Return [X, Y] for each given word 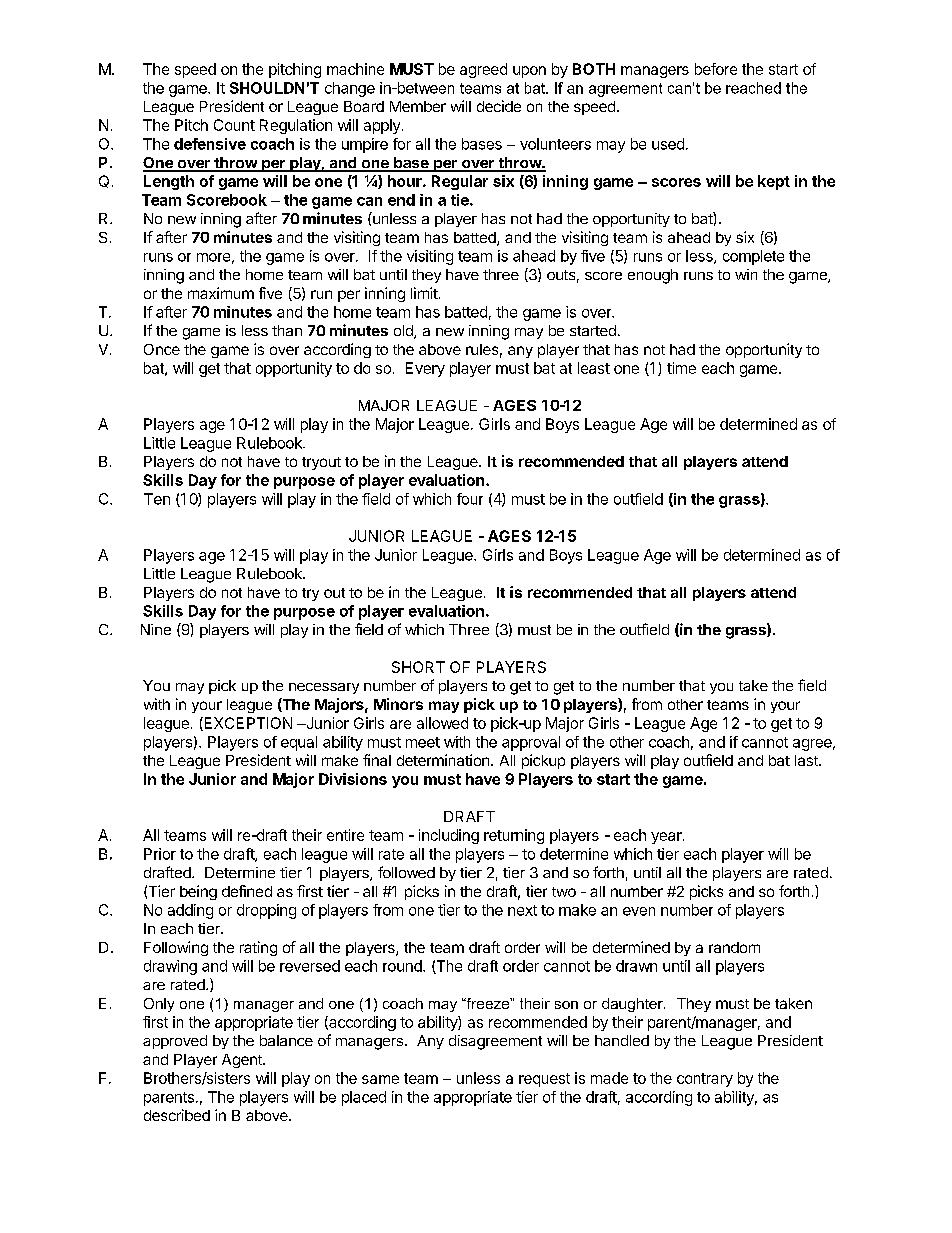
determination [443, 760]
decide [499, 106]
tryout [321, 463]
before [716, 69]
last [807, 760]
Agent [243, 1061]
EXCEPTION [247, 724]
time [681, 368]
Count [234, 125]
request [544, 1080]
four [470, 499]
